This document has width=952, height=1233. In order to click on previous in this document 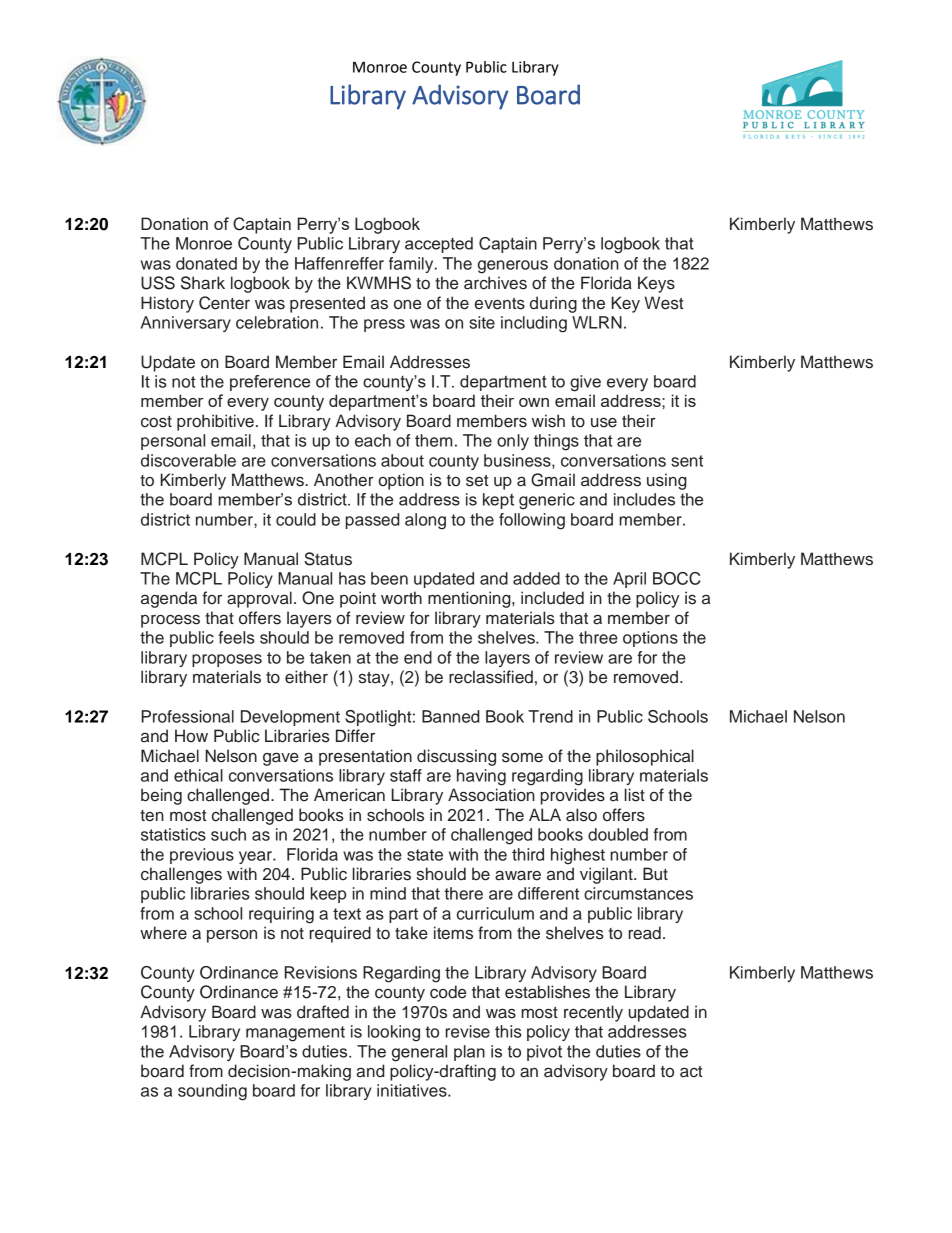, I will do `click(202, 856)`.
